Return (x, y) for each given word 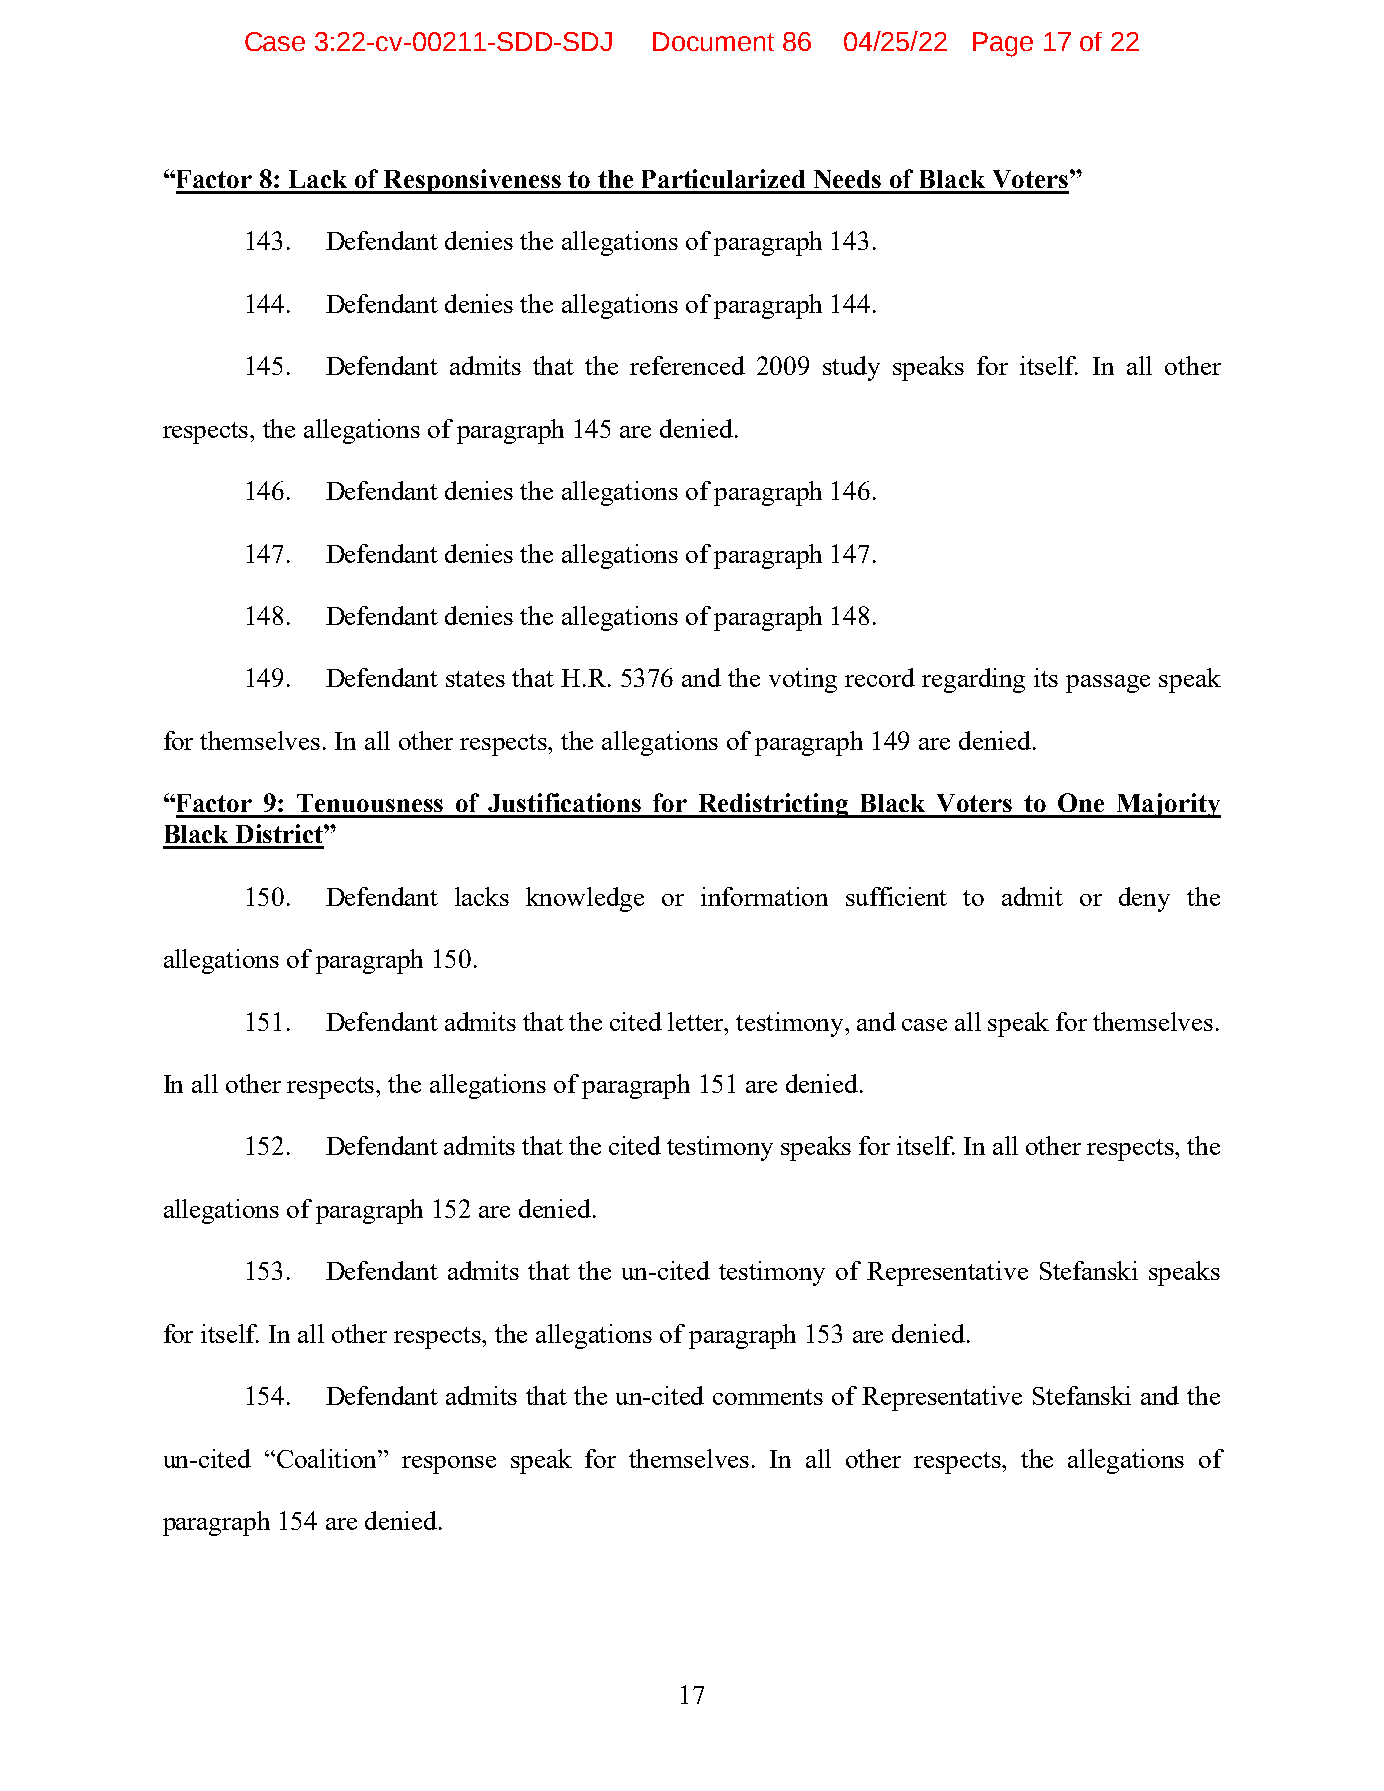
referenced (687, 365)
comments (768, 1397)
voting (803, 680)
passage (1108, 684)
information (764, 896)
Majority (1168, 805)
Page (1003, 44)
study (851, 368)
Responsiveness (473, 181)
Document (713, 41)
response (449, 1465)
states (475, 679)
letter (697, 1021)
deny (1144, 899)
